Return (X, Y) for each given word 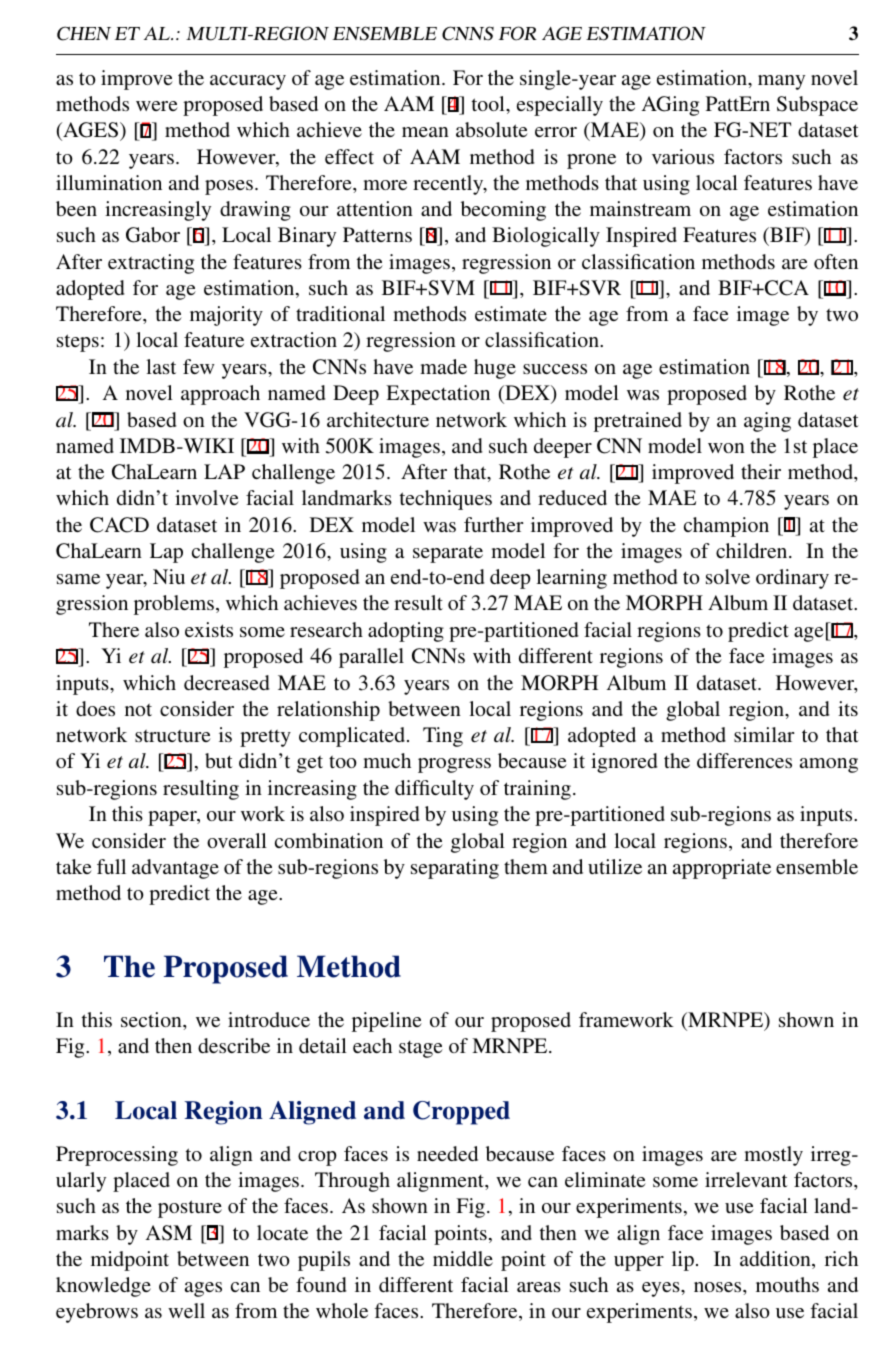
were (157, 106)
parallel (371, 658)
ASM (168, 1233)
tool (489, 103)
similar (764, 734)
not (138, 710)
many (781, 82)
